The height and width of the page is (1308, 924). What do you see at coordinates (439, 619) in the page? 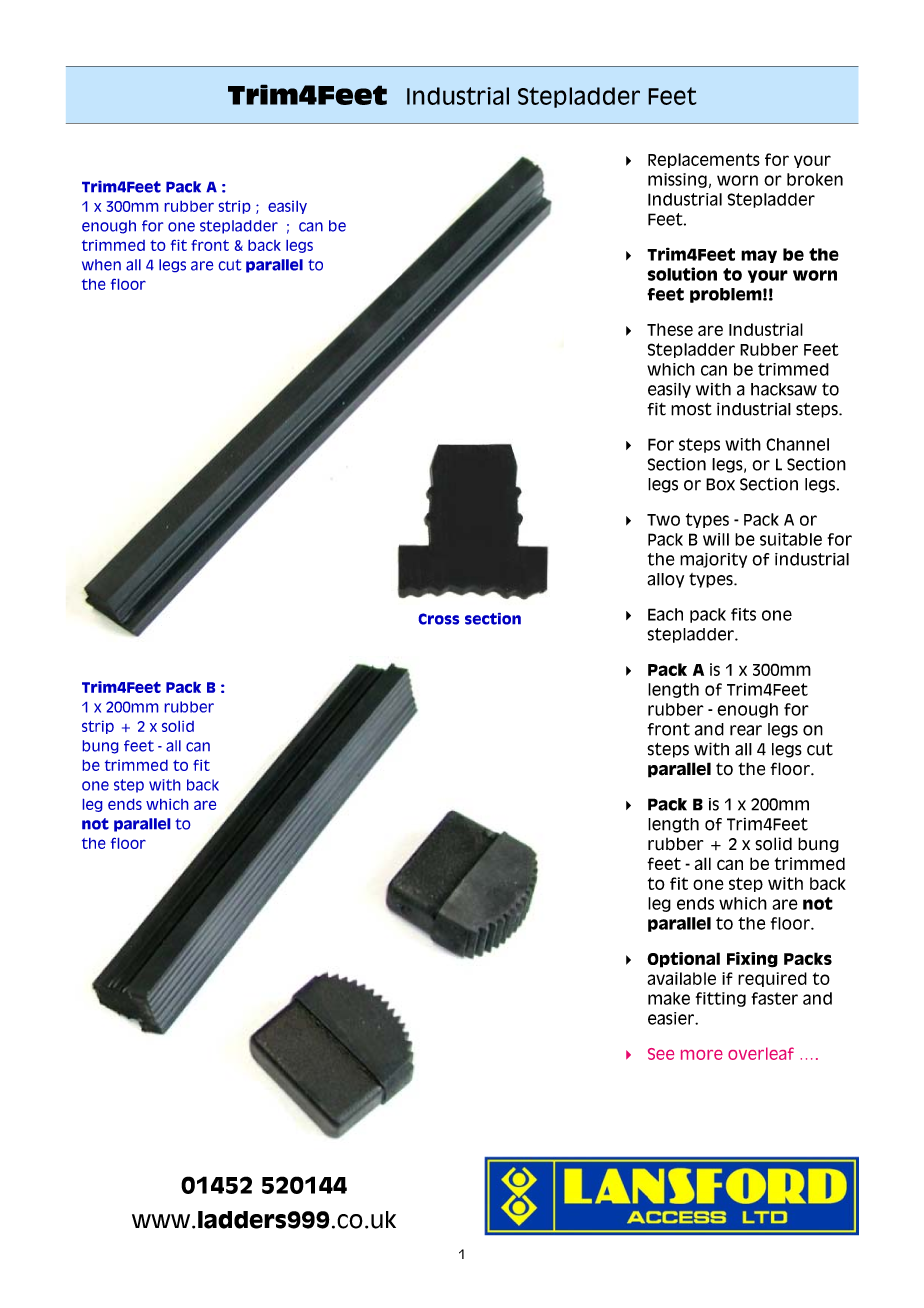
I see `Cross` at bounding box center [439, 619].
